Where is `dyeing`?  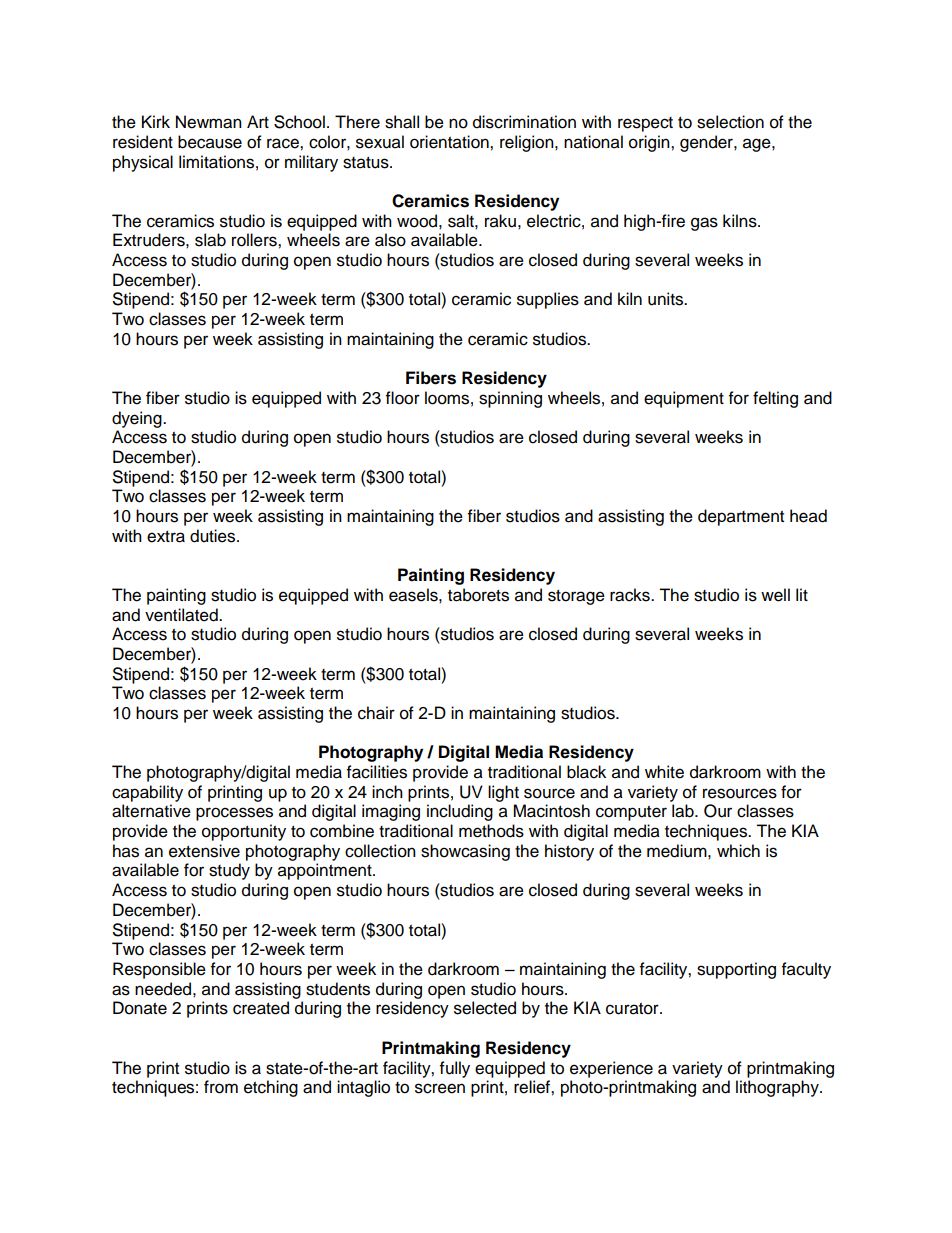
dyeing is located at coordinates (138, 419).
